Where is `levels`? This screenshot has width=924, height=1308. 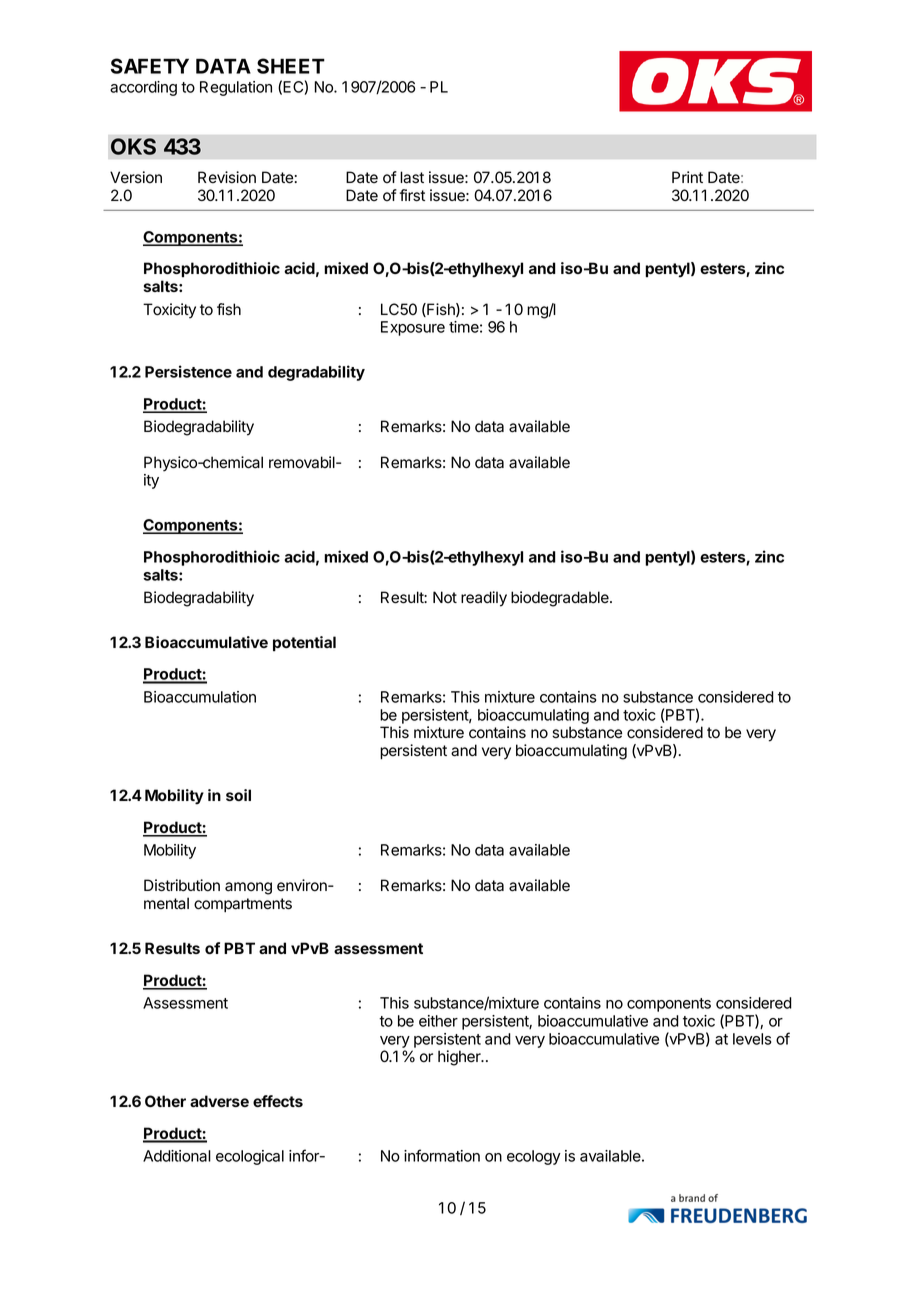 levels is located at coordinates (752, 1039).
